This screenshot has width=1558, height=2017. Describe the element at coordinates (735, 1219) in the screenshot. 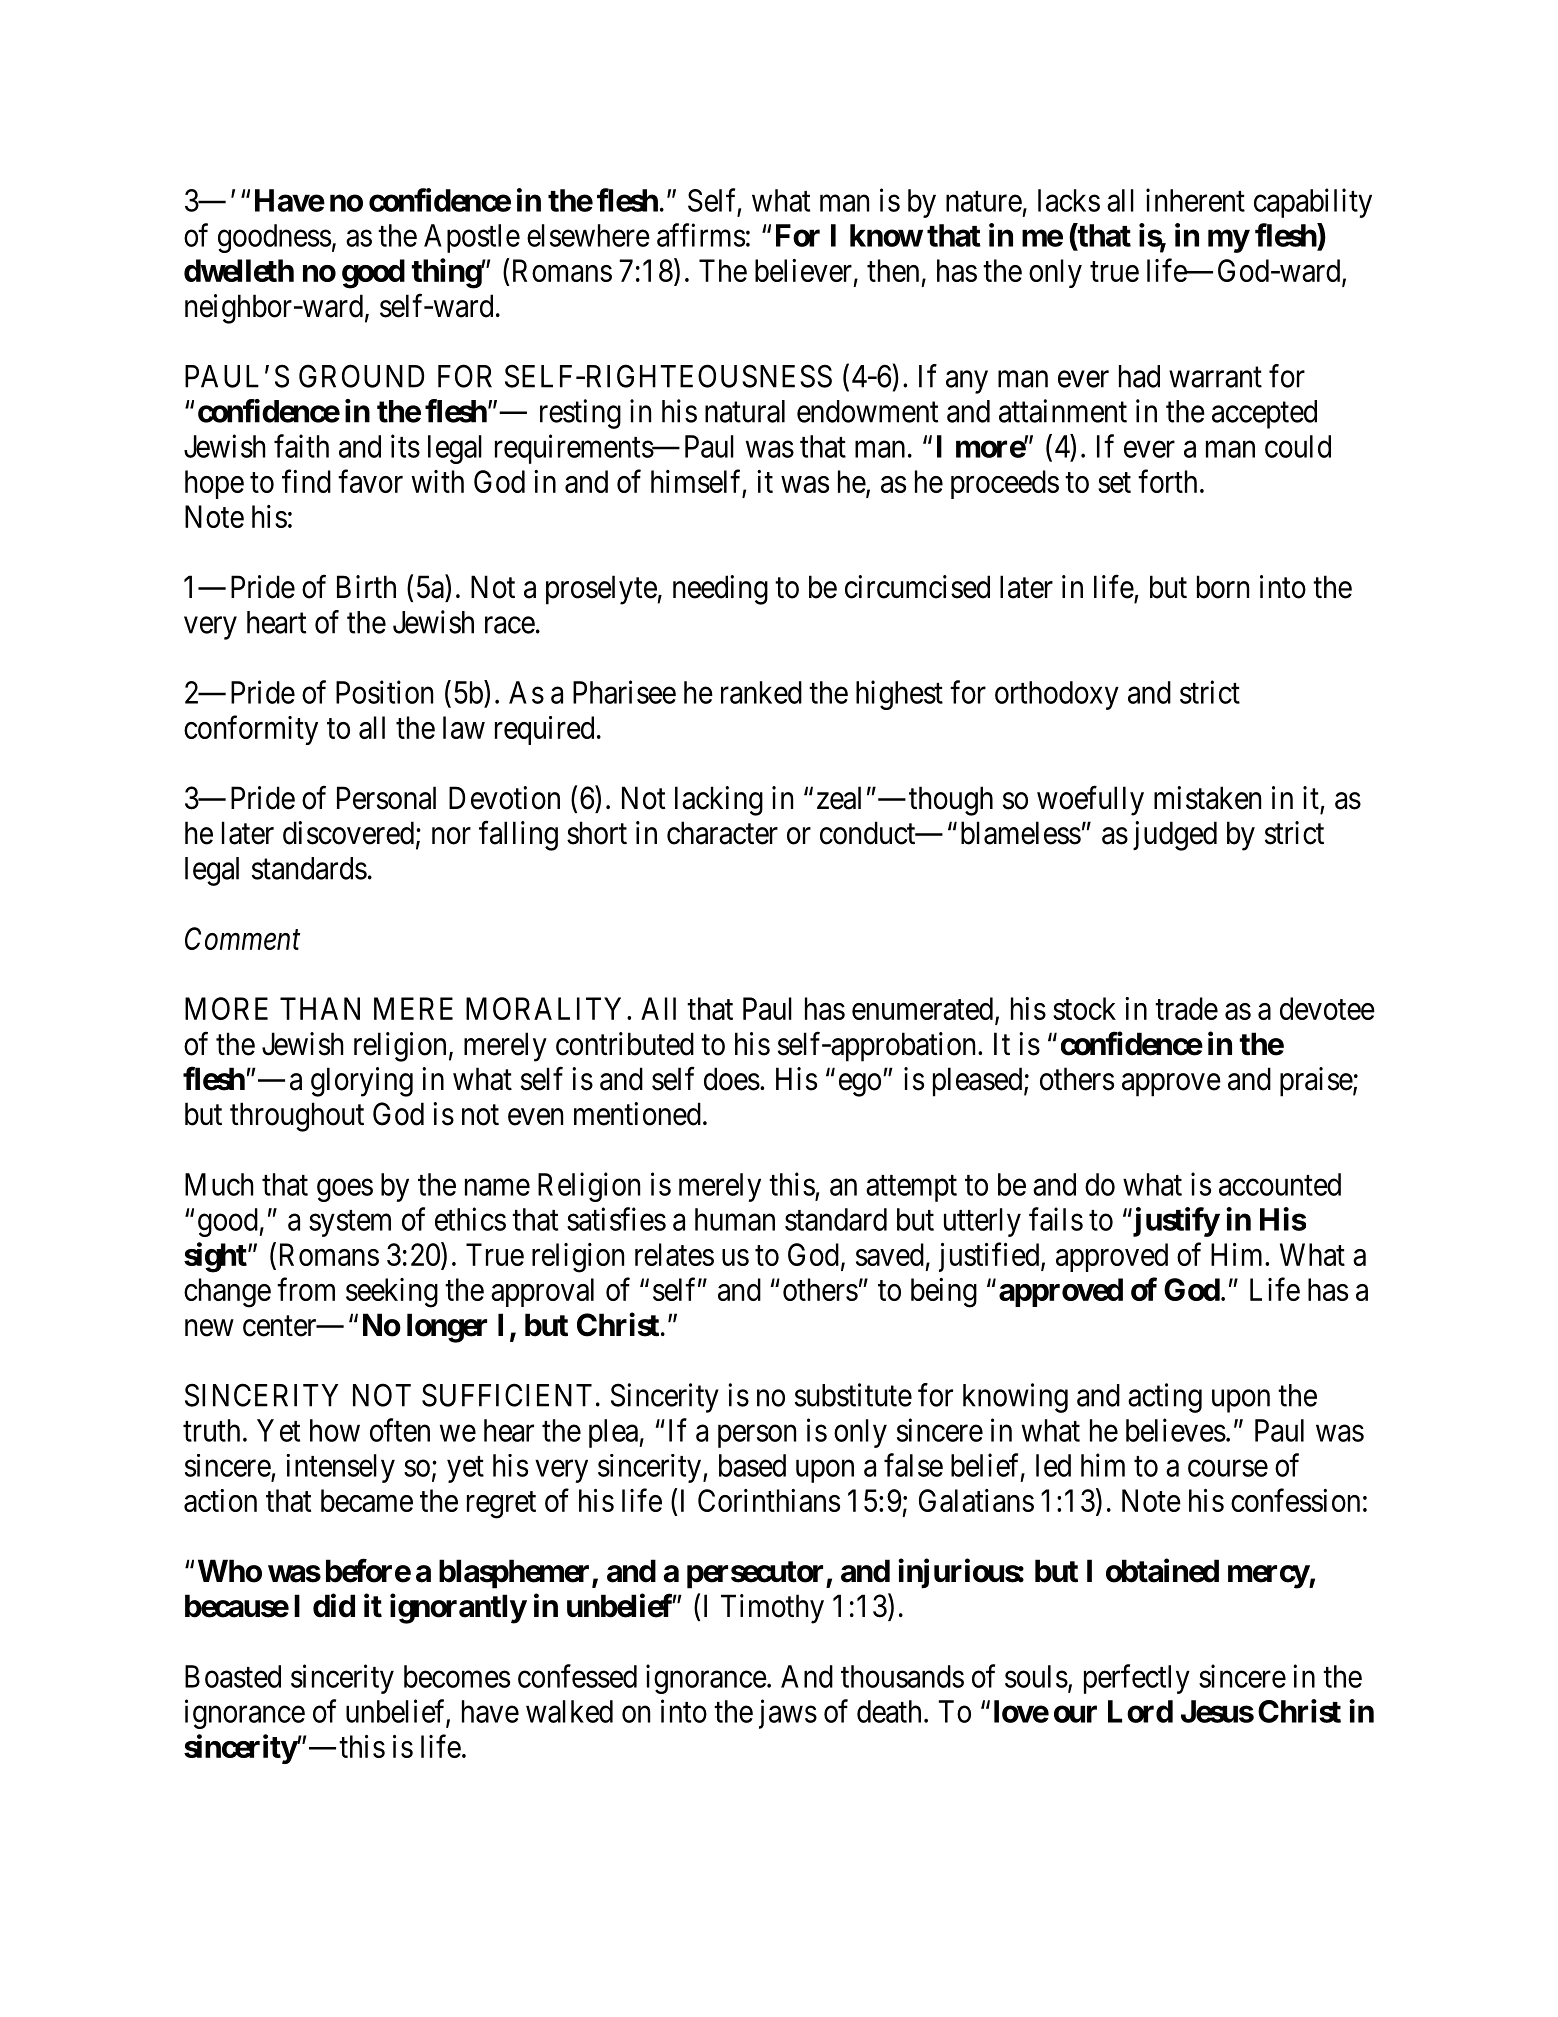

I see `human` at that location.
